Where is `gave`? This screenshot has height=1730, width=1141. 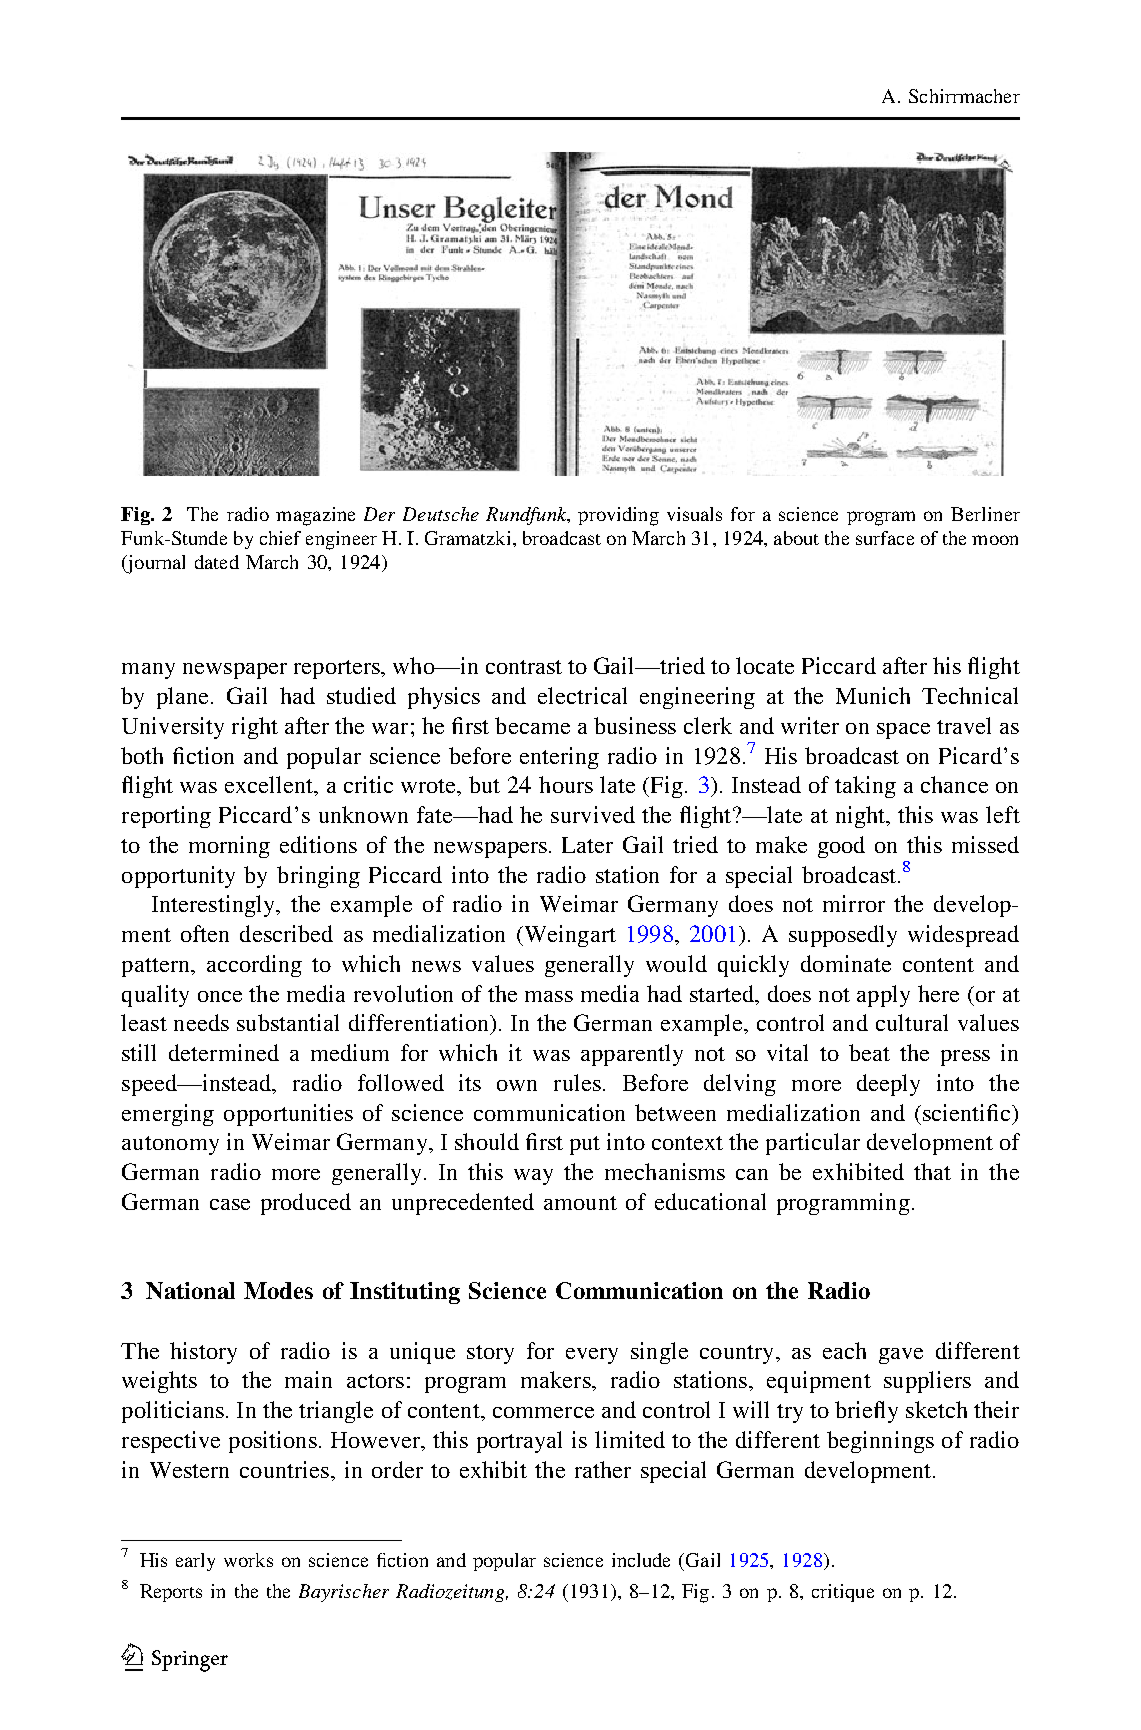 gave is located at coordinates (901, 1356).
